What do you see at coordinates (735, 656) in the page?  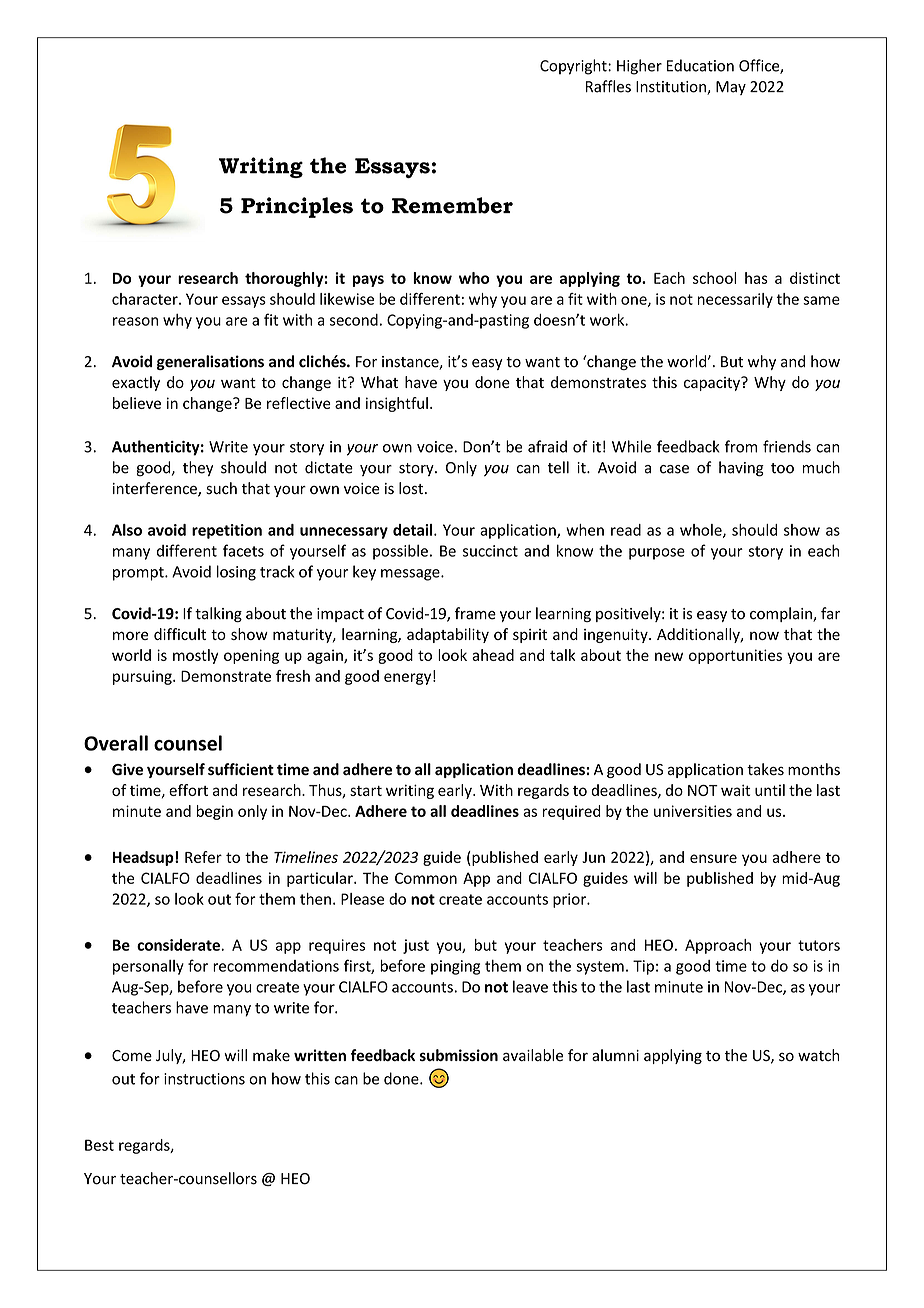 I see `opportunities` at bounding box center [735, 656].
